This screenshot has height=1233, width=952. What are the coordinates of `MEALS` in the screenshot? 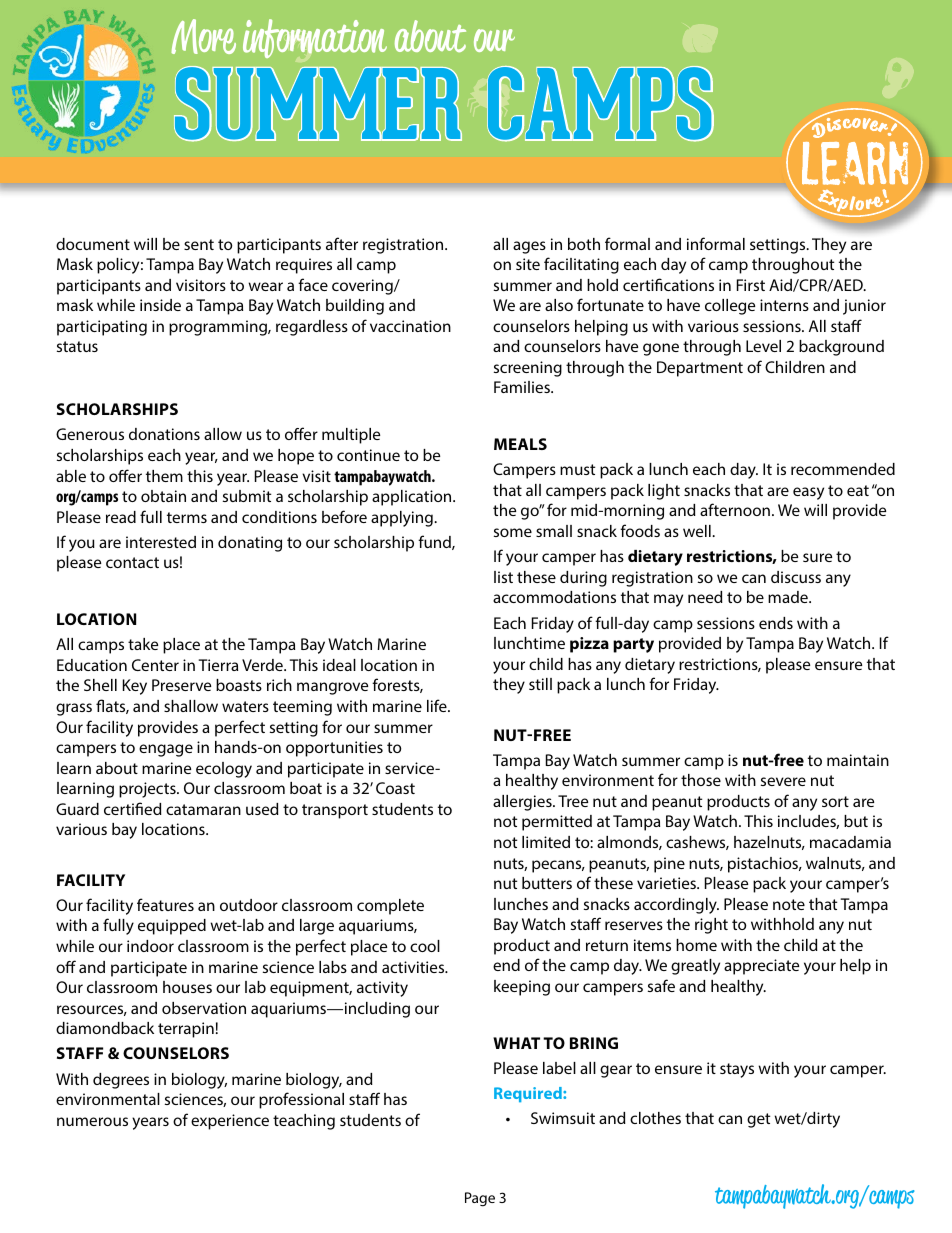 It's located at (520, 444).
